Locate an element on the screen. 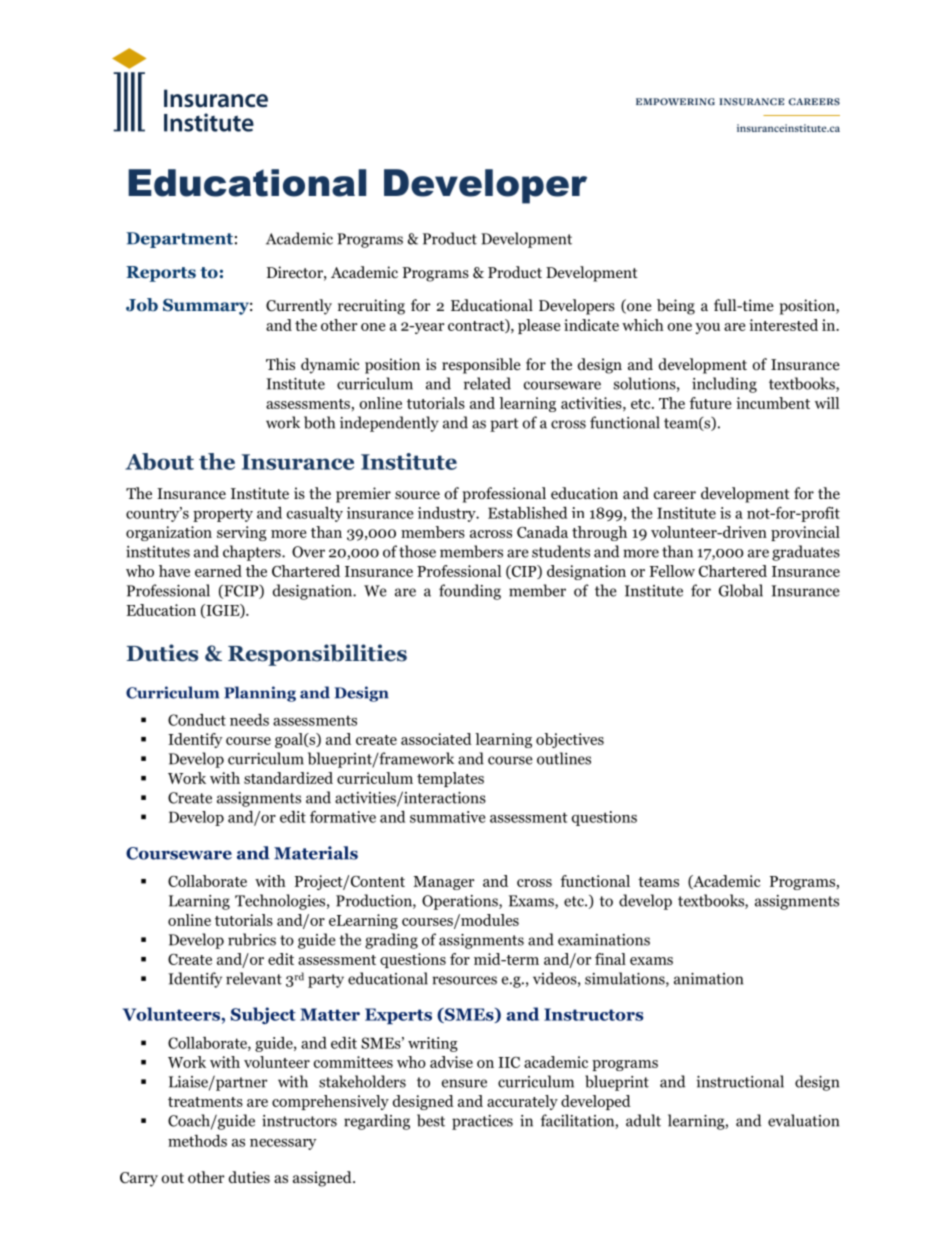  interested is located at coordinates (783, 325).
